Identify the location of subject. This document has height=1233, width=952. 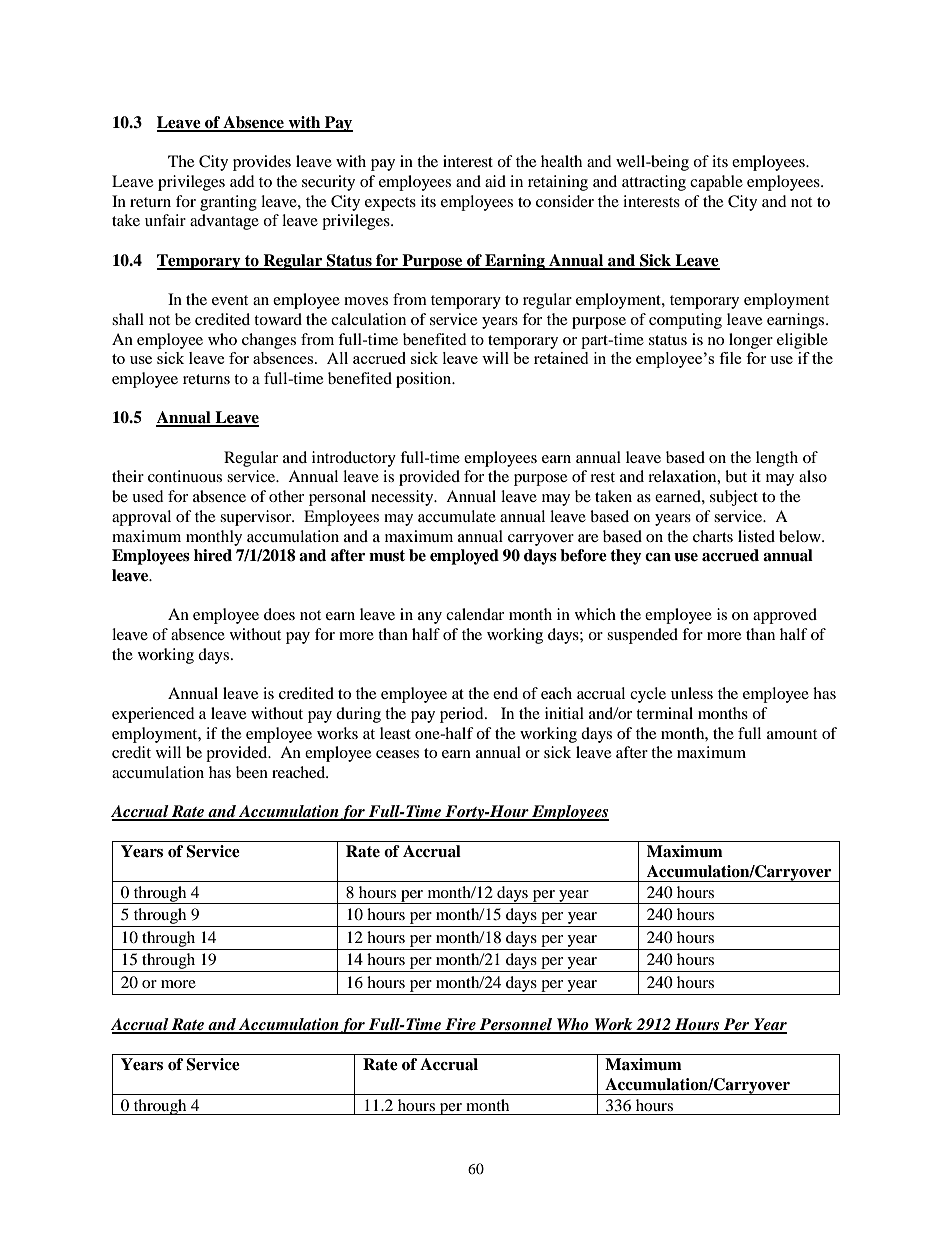
(734, 498).
